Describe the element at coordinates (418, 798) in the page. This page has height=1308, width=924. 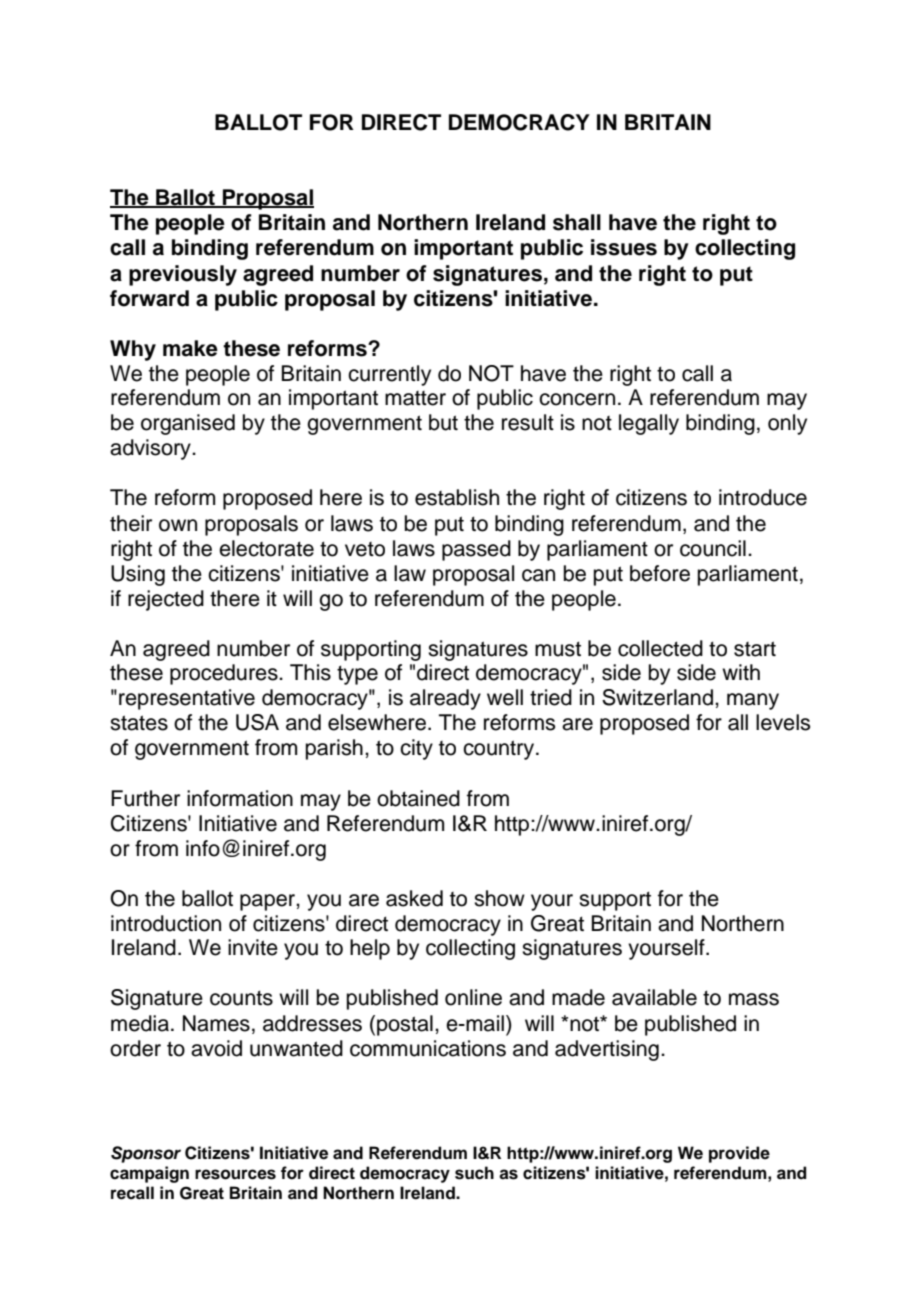
I see `obtained` at that location.
